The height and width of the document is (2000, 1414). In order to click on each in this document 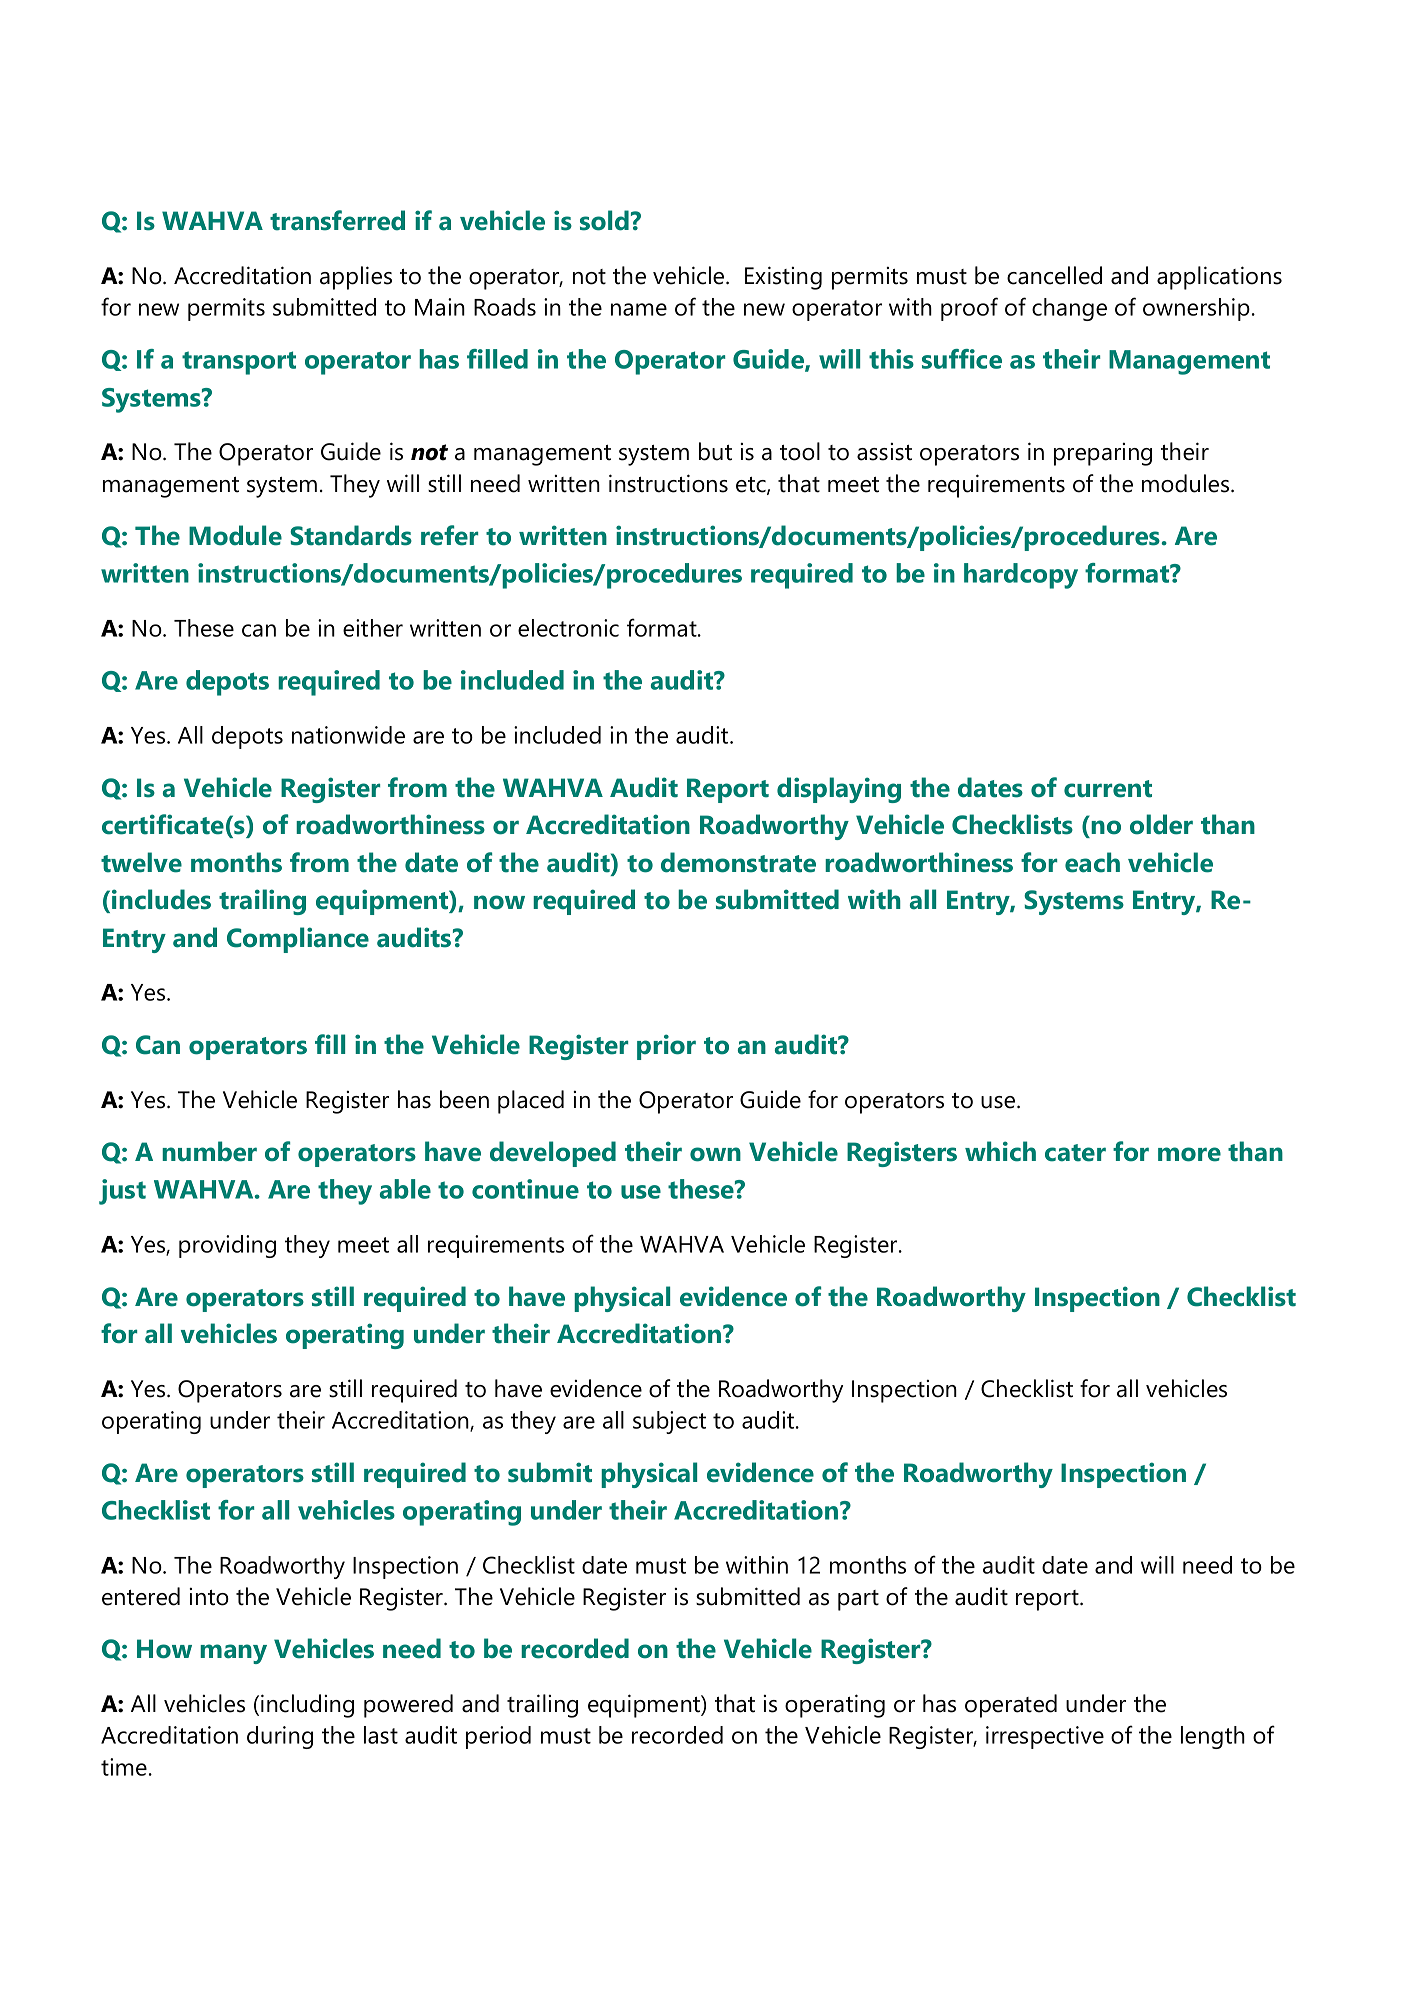, I will do `click(1092, 862)`.
